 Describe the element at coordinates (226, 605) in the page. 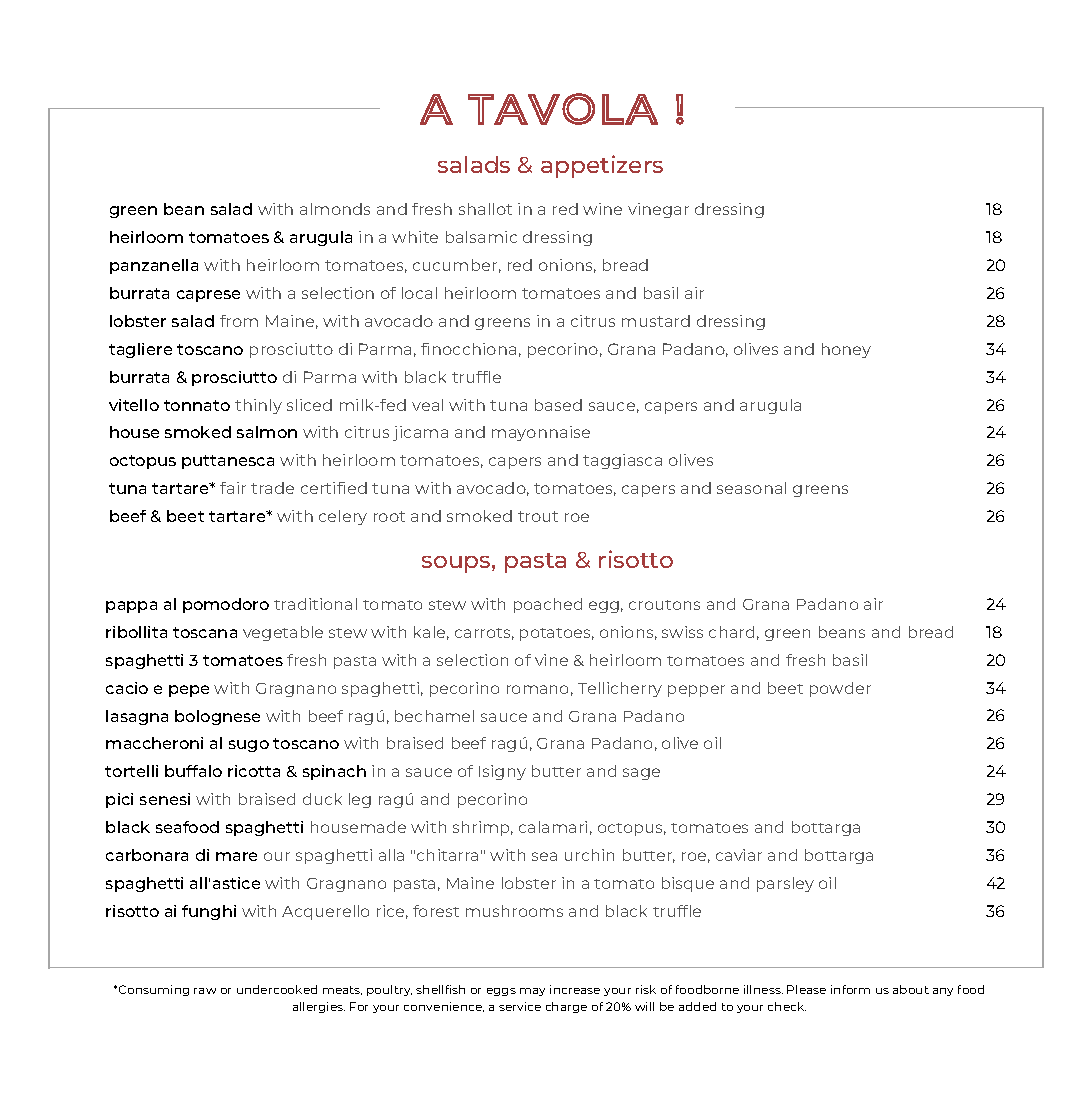

I see `pomodoro` at that location.
